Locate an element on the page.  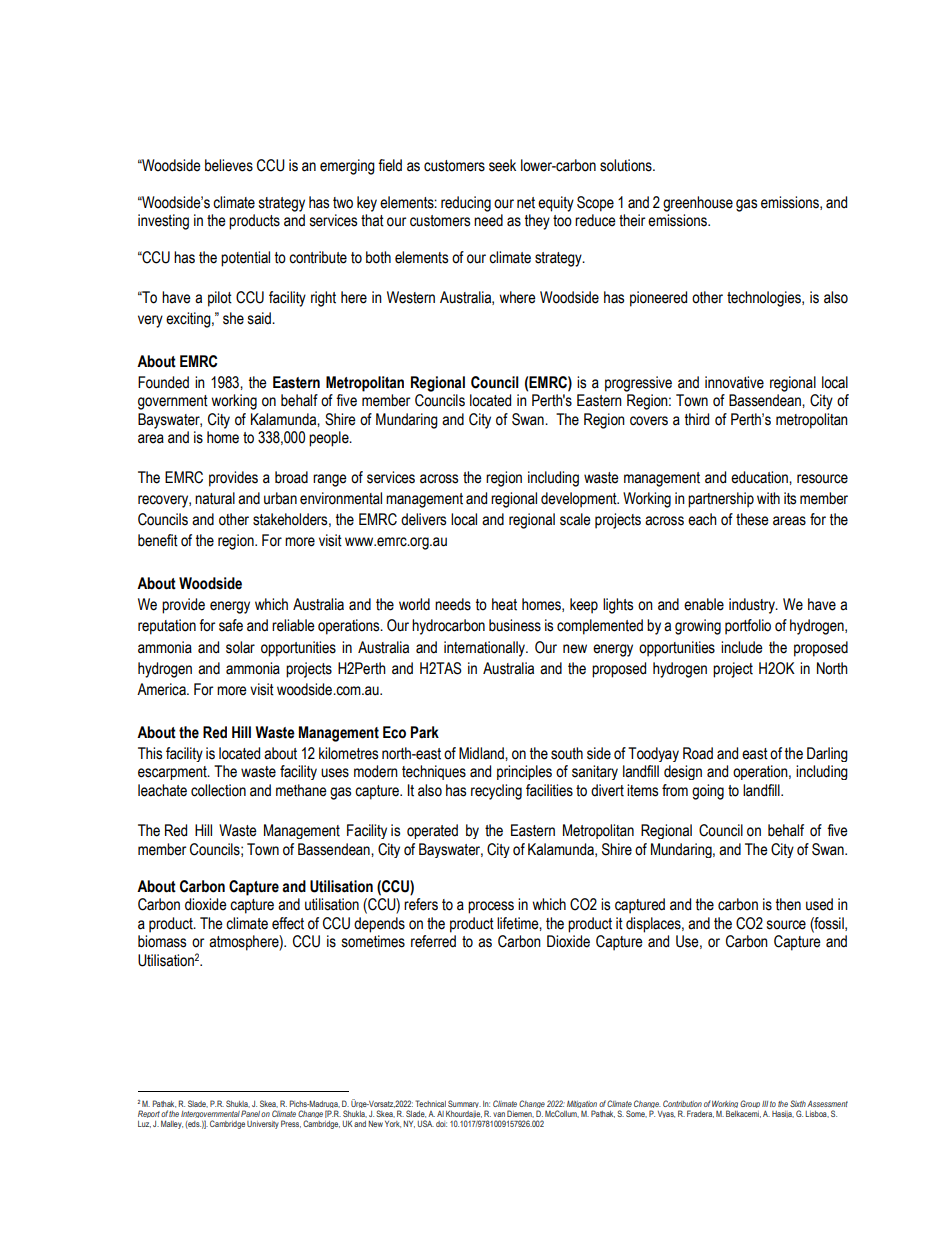
Panel is located at coordinates (250, 1113).
